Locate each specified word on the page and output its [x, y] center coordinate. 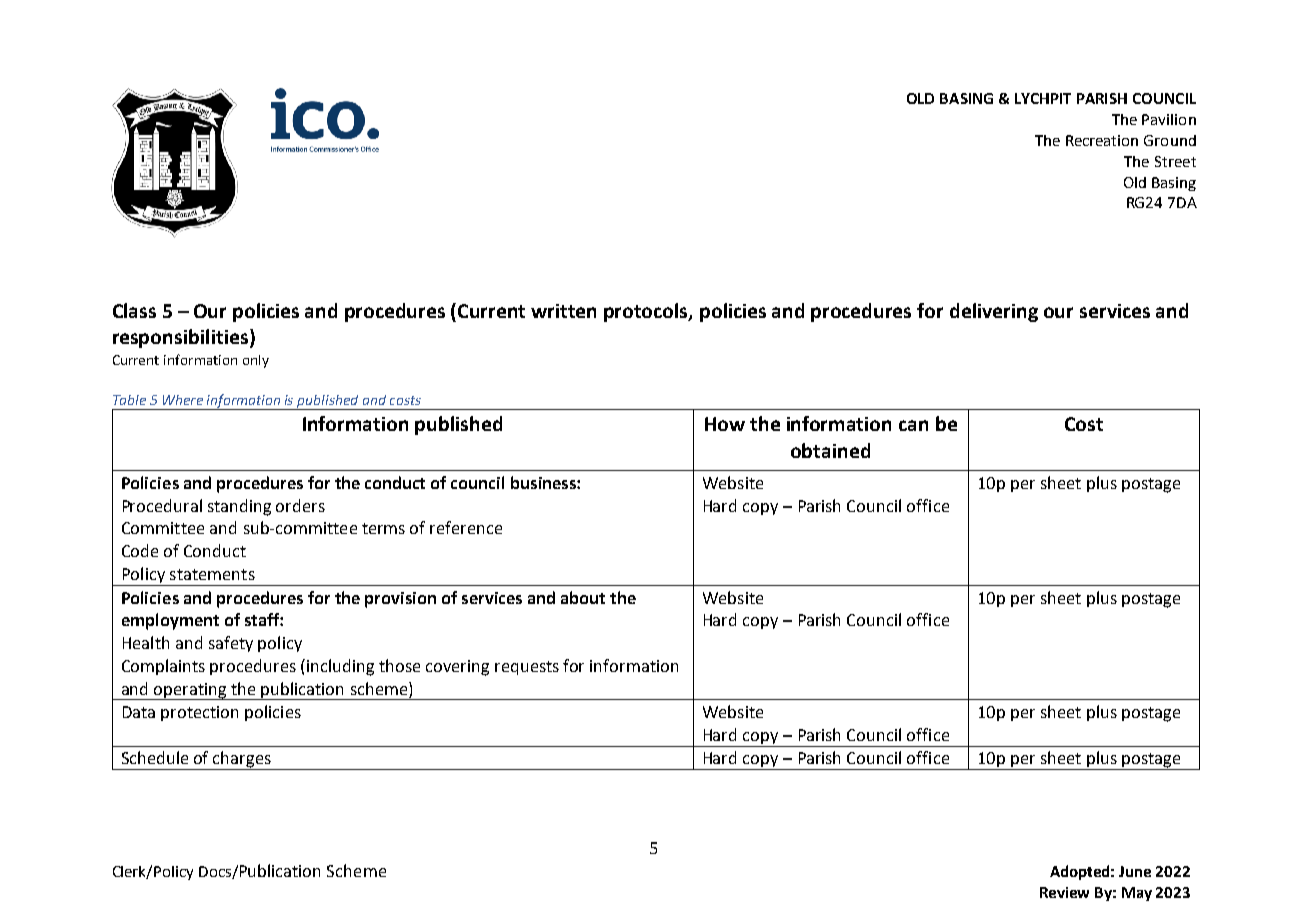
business [544, 482]
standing [239, 507]
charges [242, 760]
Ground [1170, 140]
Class [134, 310]
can [913, 425]
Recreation [1102, 140]
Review [1064, 892]
